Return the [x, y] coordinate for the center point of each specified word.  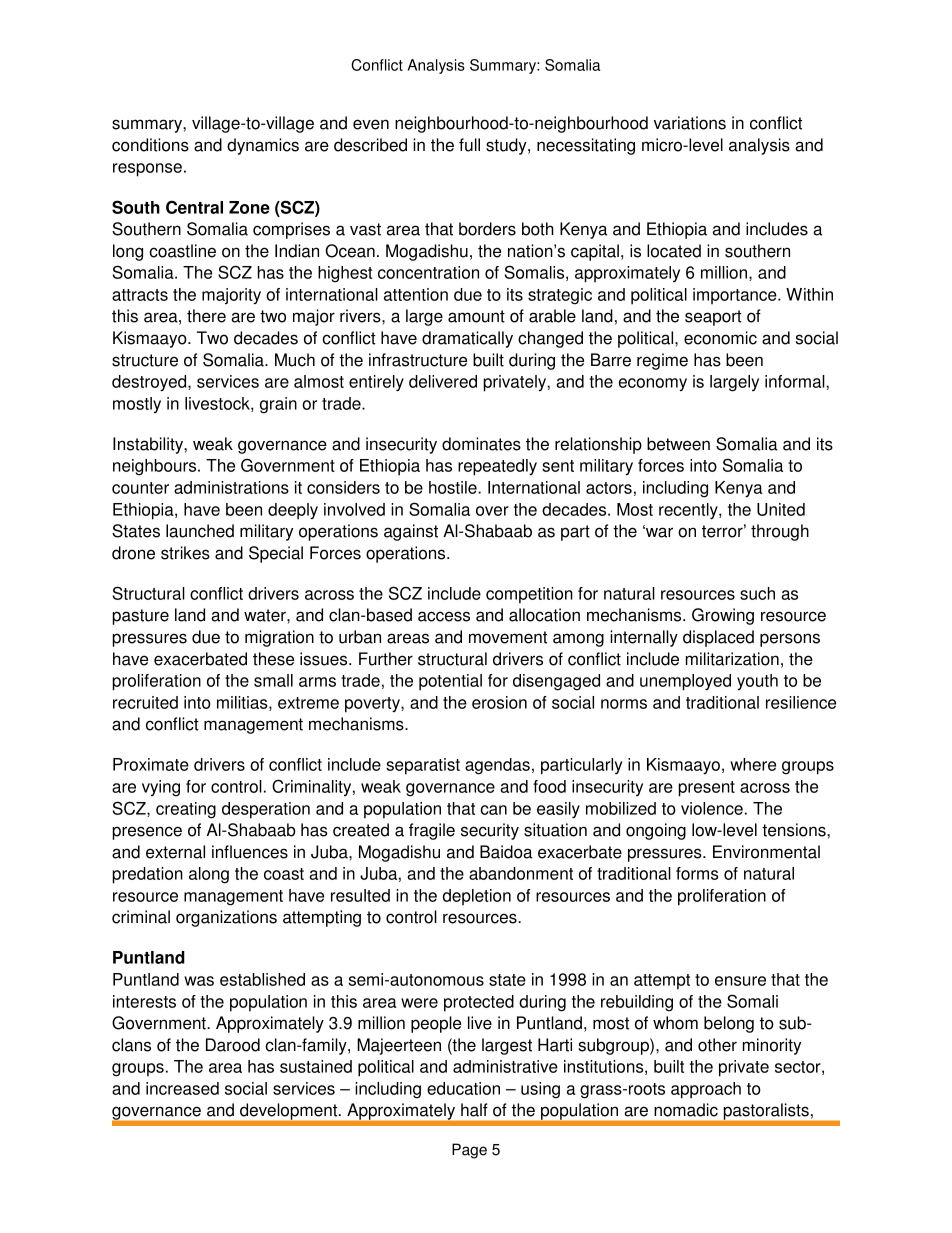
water [266, 615]
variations [690, 123]
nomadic [686, 1110]
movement [508, 637]
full [469, 145]
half [474, 1110]
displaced [718, 638]
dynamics [263, 146]
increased [182, 1088]
